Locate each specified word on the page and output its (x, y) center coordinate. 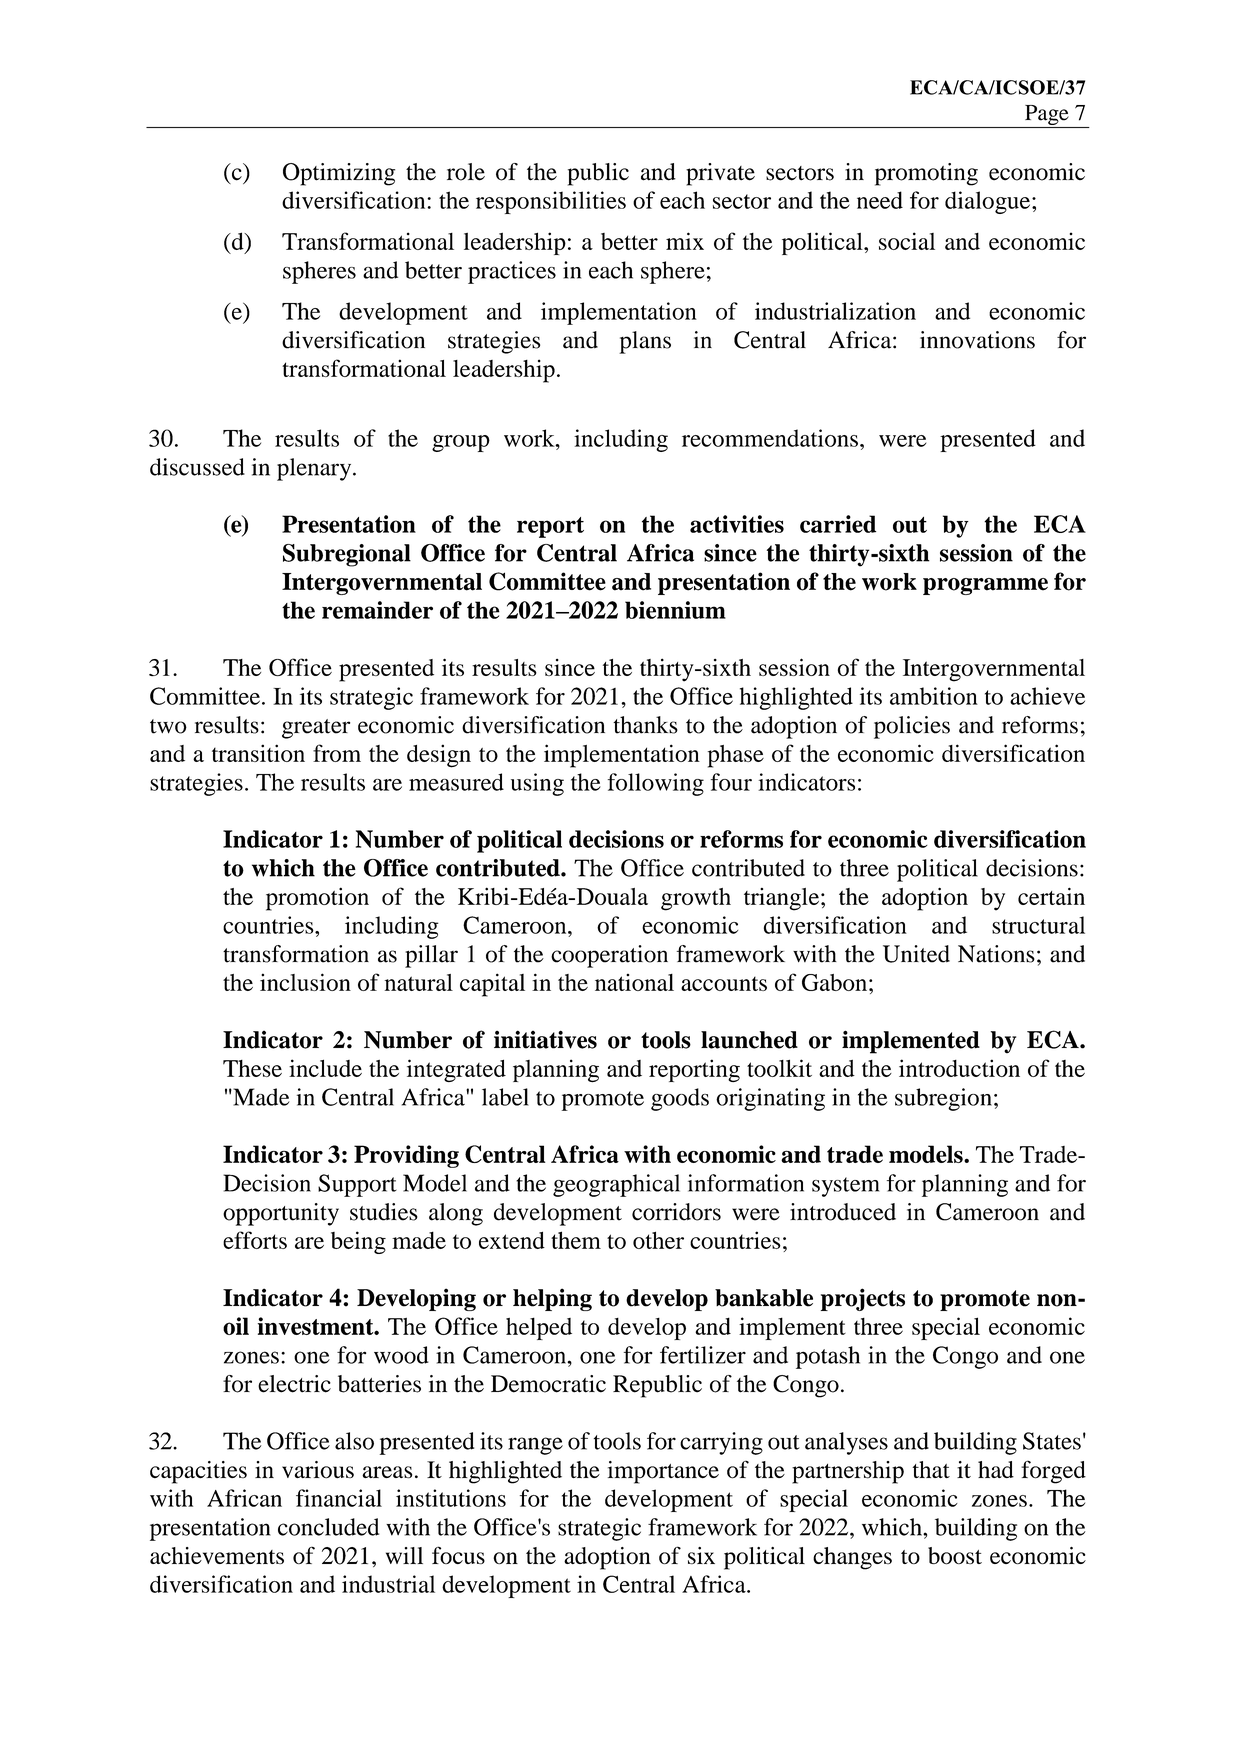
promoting (926, 174)
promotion (317, 899)
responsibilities (551, 202)
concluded (328, 1527)
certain (1051, 896)
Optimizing (339, 174)
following (656, 784)
